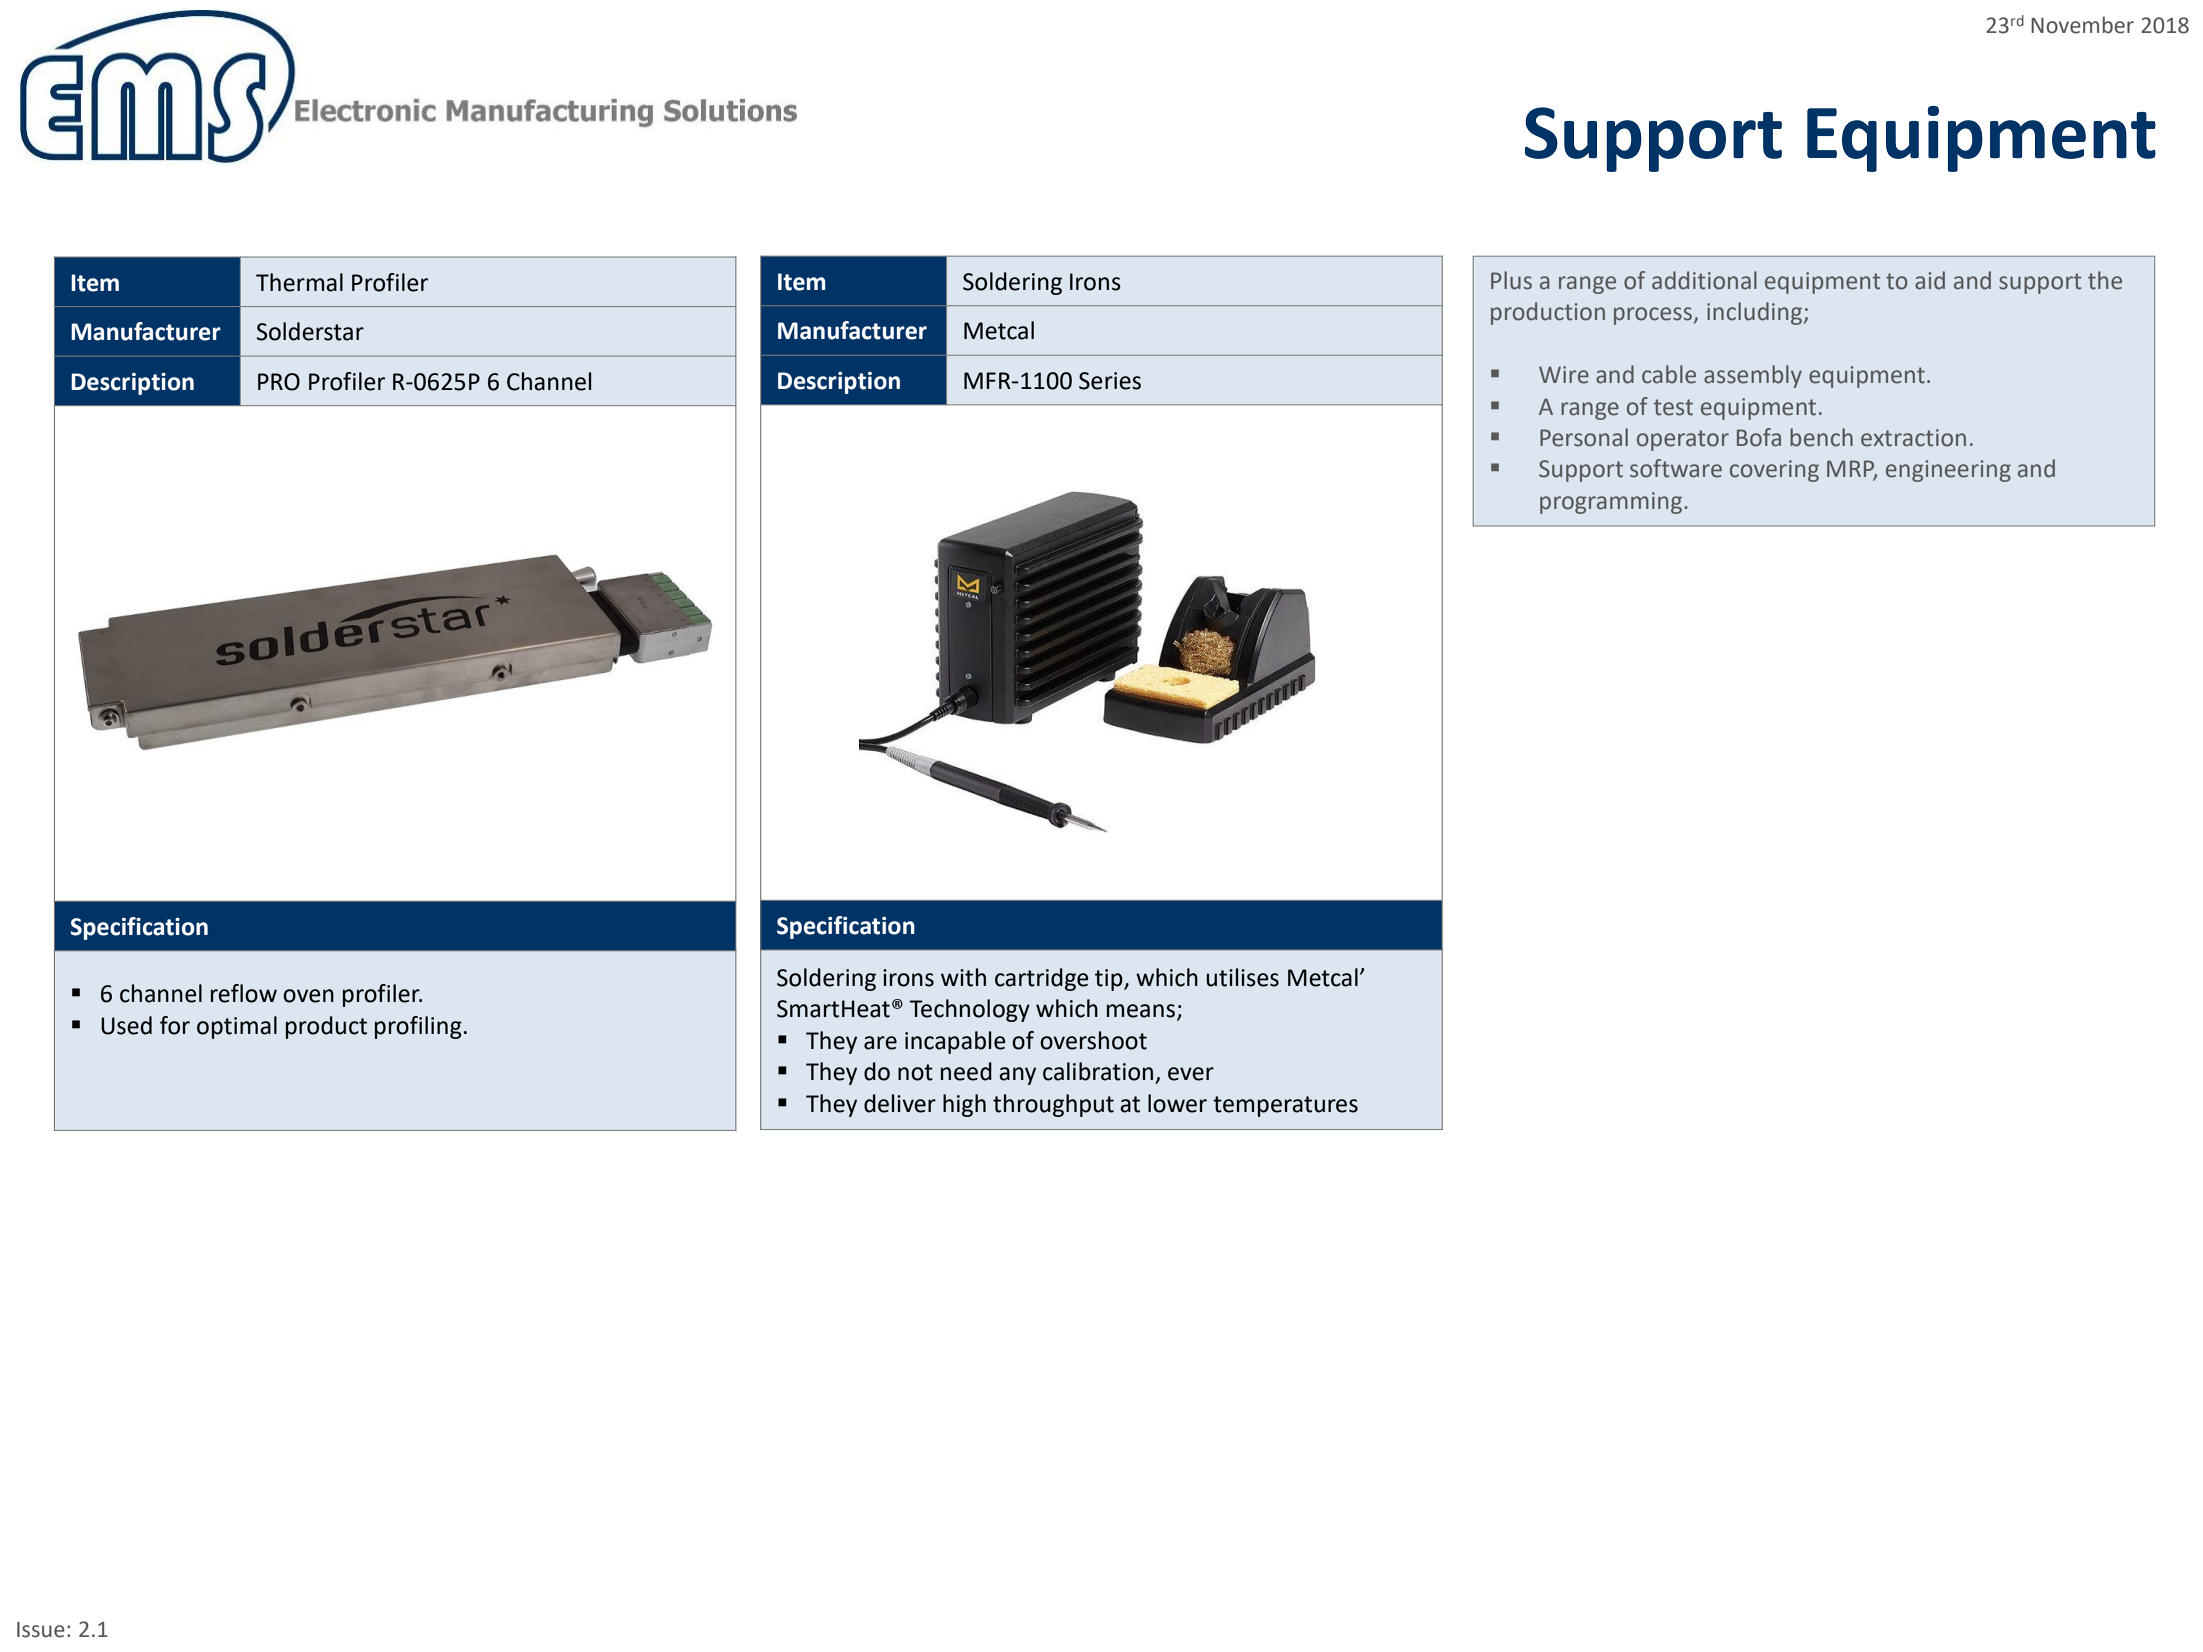 The image size is (2203, 1652). Describe the element at coordinates (299, 282) in the screenshot. I see `Thermal` at that location.
